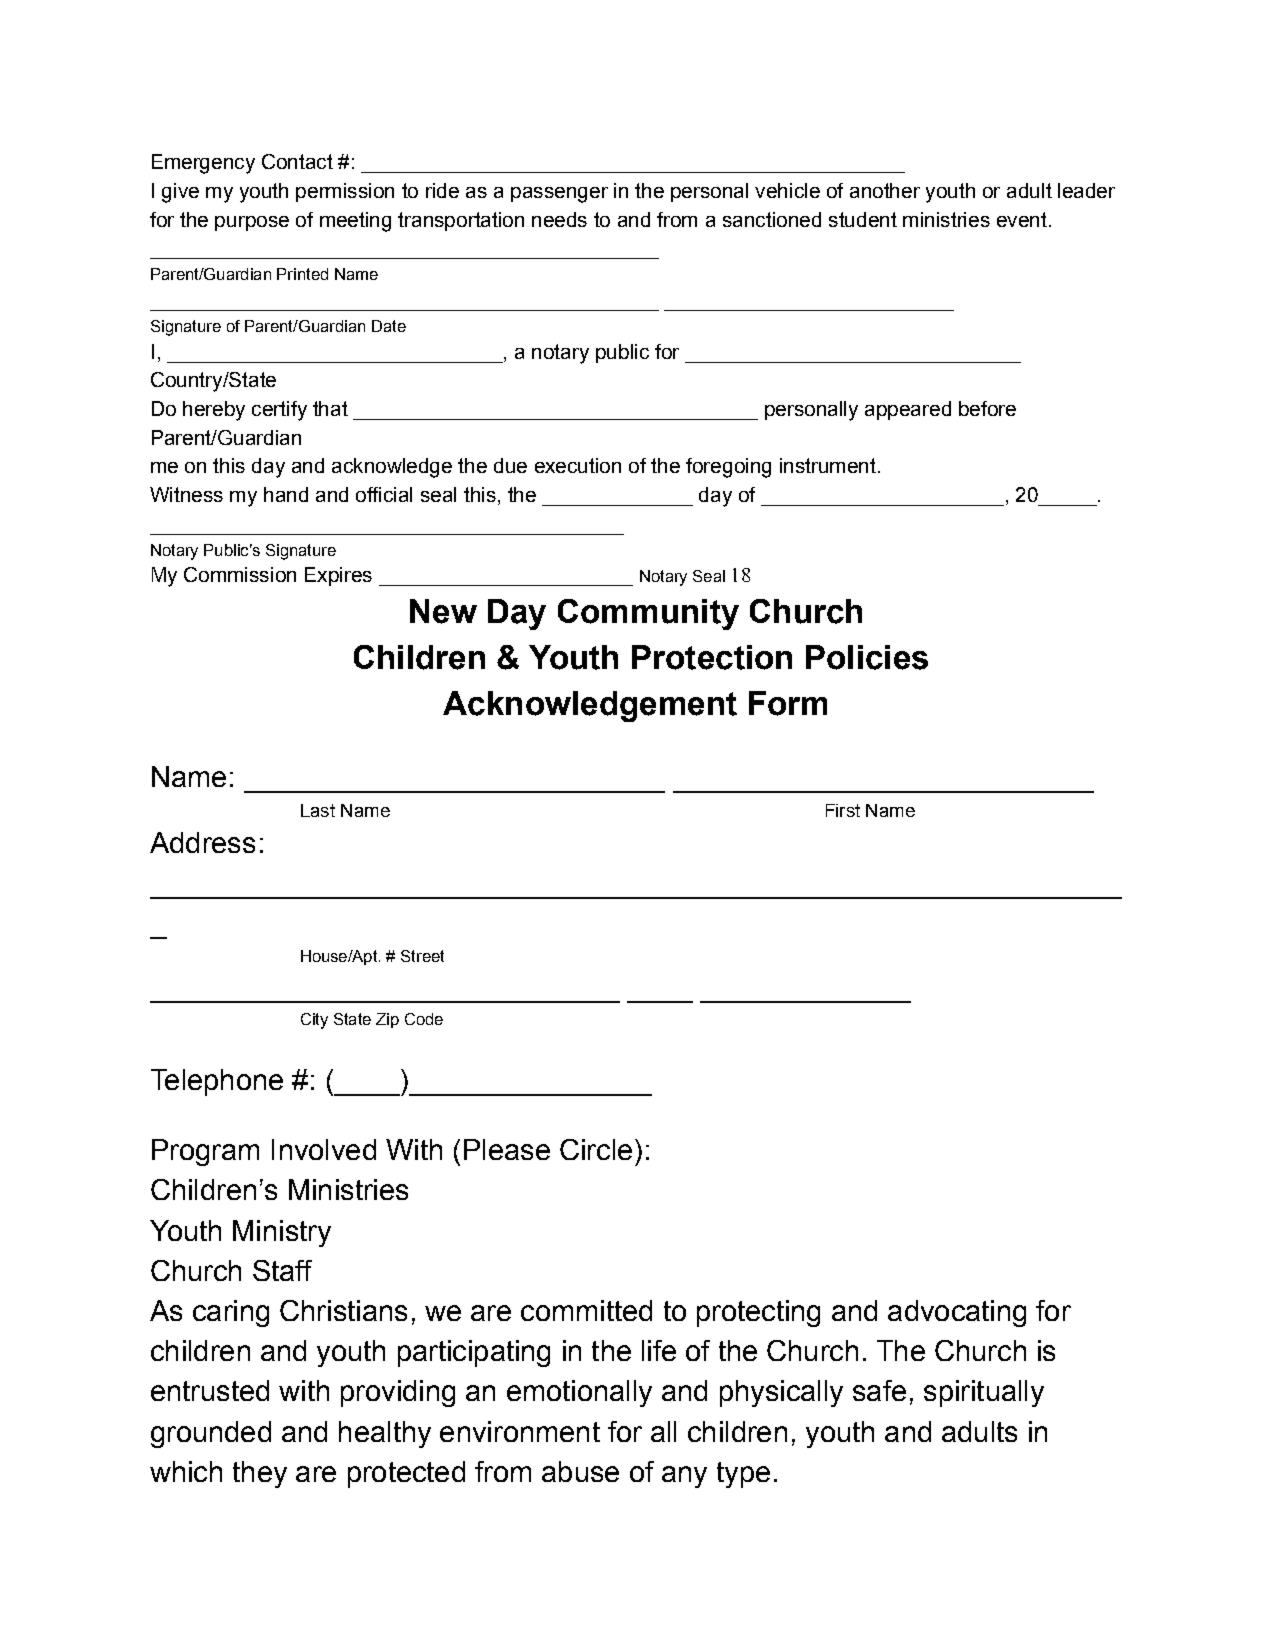 The width and height of the screenshot is (1273, 1647). I want to click on City, so click(314, 1021).
